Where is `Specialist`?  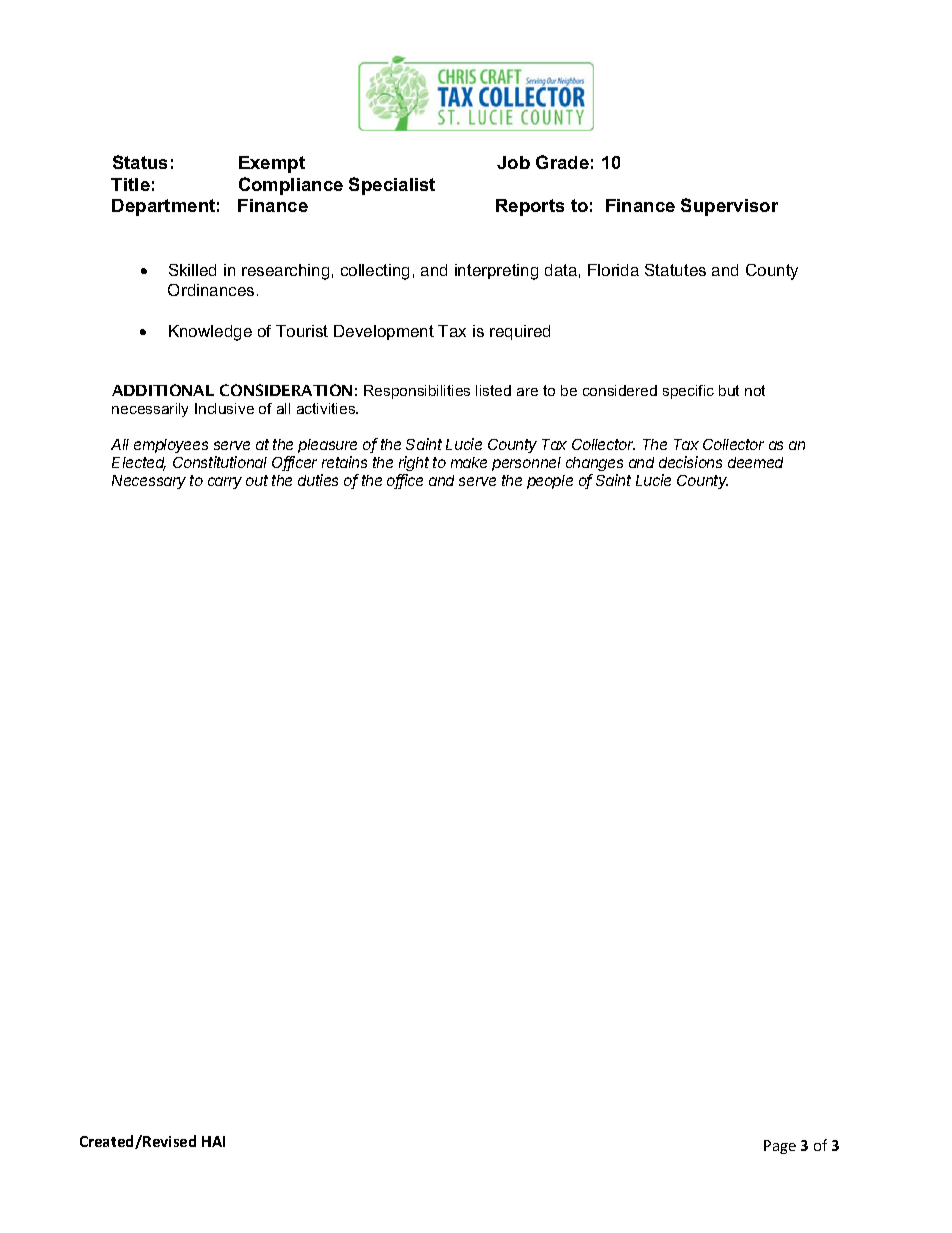
Specialist is located at coordinates (392, 186).
